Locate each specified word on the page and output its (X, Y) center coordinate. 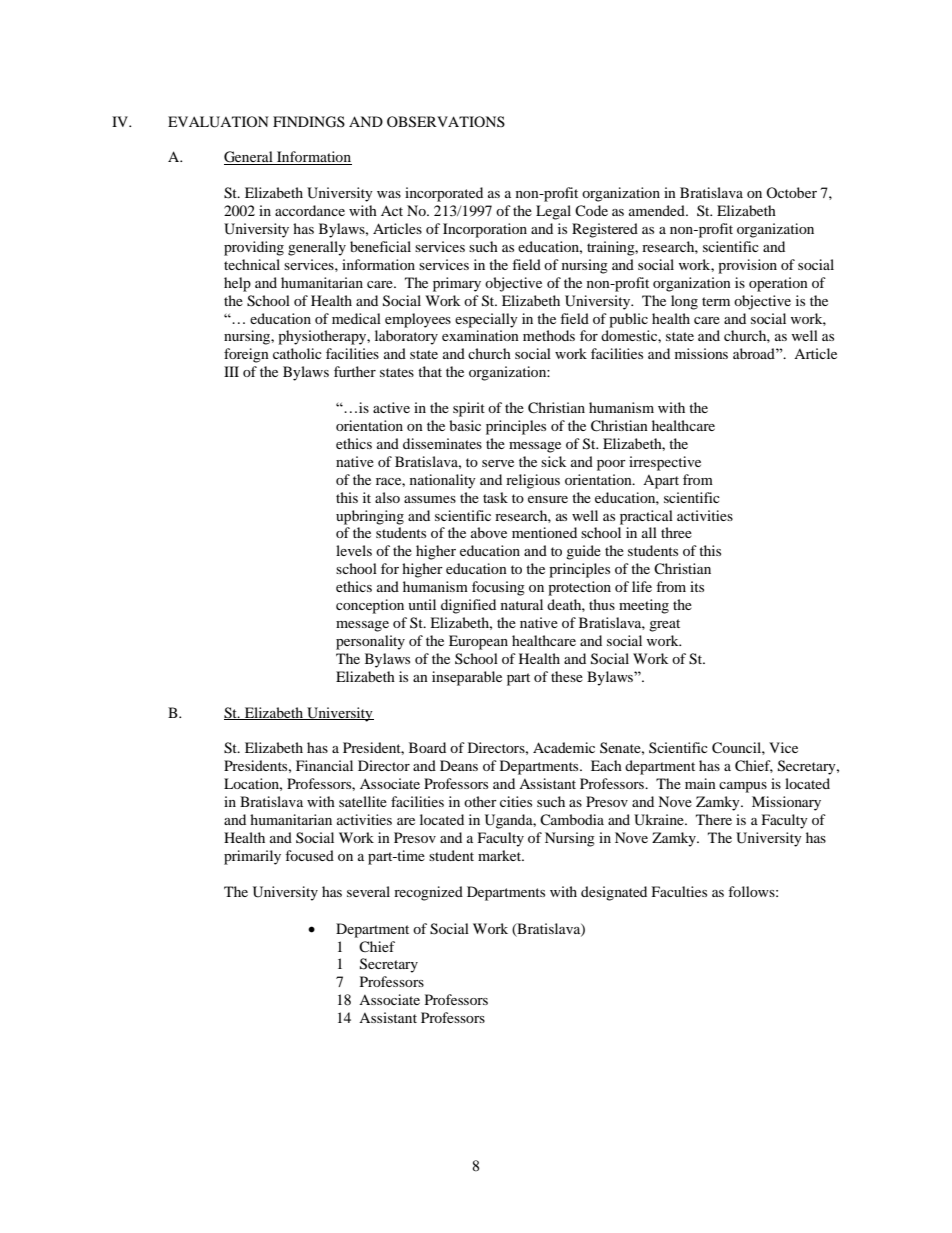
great (664, 625)
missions (701, 353)
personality (370, 642)
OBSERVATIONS (446, 122)
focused (309, 855)
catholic (297, 353)
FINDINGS (309, 122)
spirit (469, 409)
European (478, 642)
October (791, 192)
